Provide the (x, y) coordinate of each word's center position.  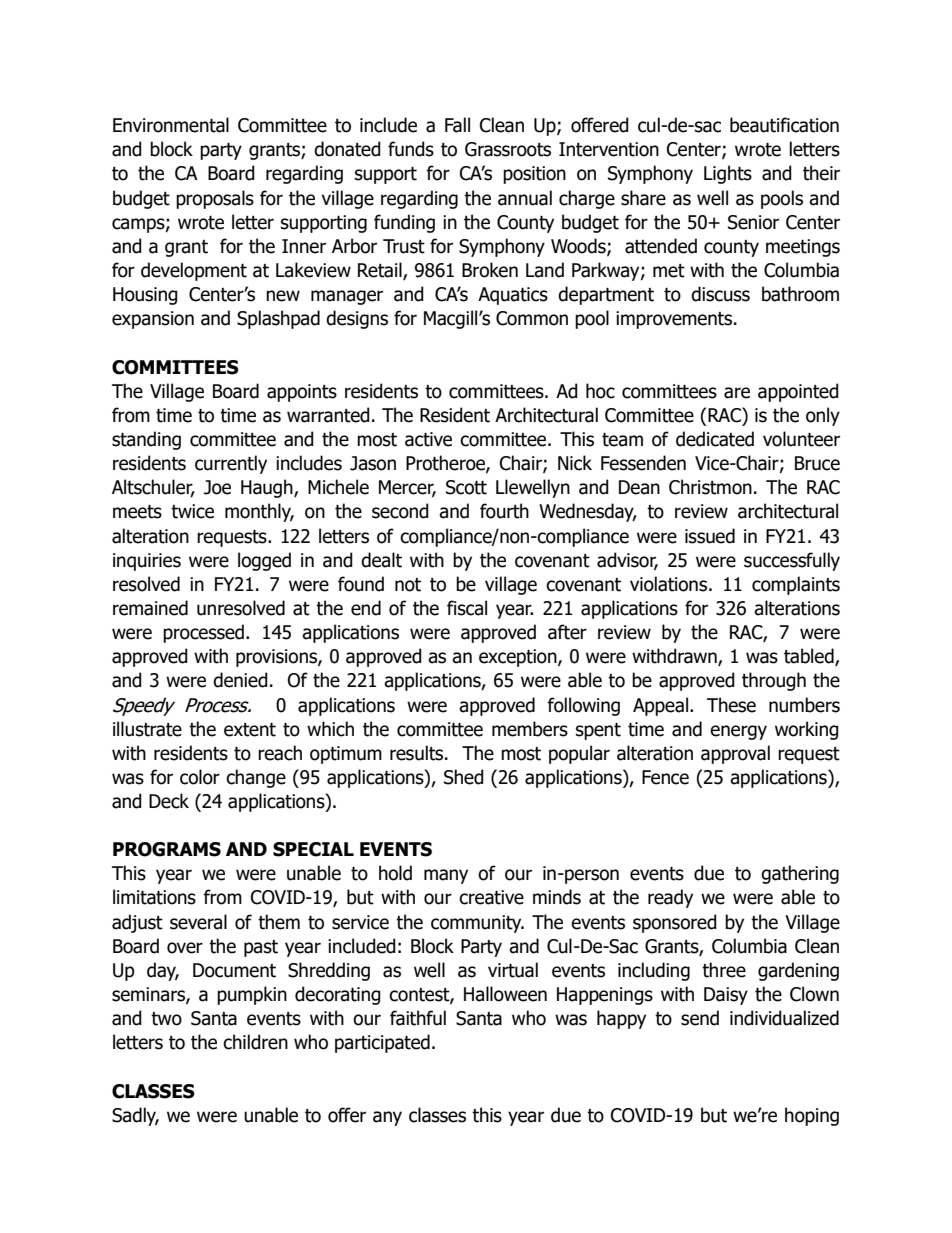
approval (735, 754)
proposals (215, 199)
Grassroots (508, 149)
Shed (464, 777)
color (200, 777)
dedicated (715, 439)
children (255, 1042)
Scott (466, 487)
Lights (728, 174)
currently (231, 464)
